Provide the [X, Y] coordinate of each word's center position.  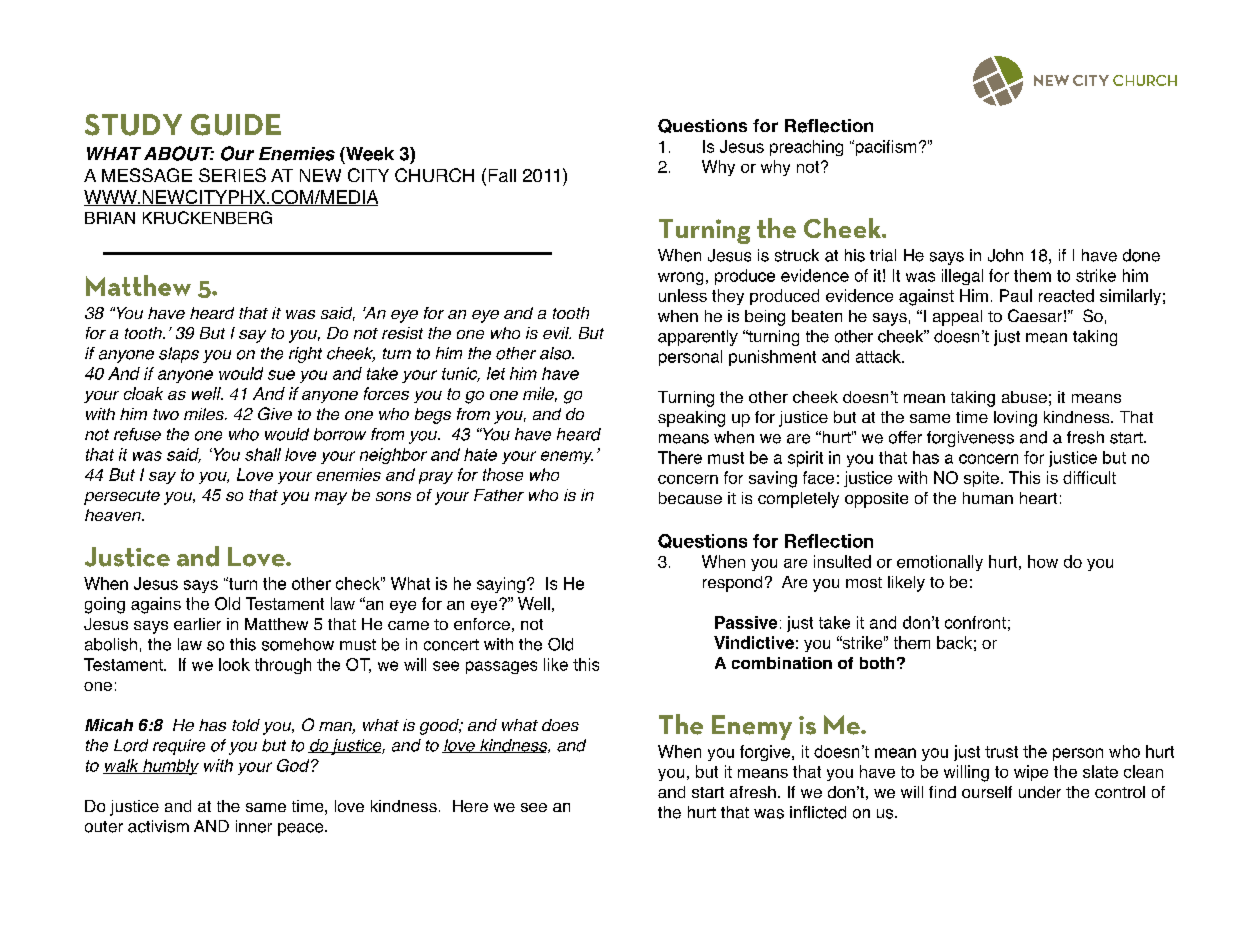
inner [254, 826]
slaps [179, 355]
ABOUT [179, 153]
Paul [1016, 295]
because [690, 498]
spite [981, 479]
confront [975, 622]
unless [683, 295]
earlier [197, 624]
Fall [502, 175]
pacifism [884, 148]
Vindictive [754, 642]
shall [263, 454]
